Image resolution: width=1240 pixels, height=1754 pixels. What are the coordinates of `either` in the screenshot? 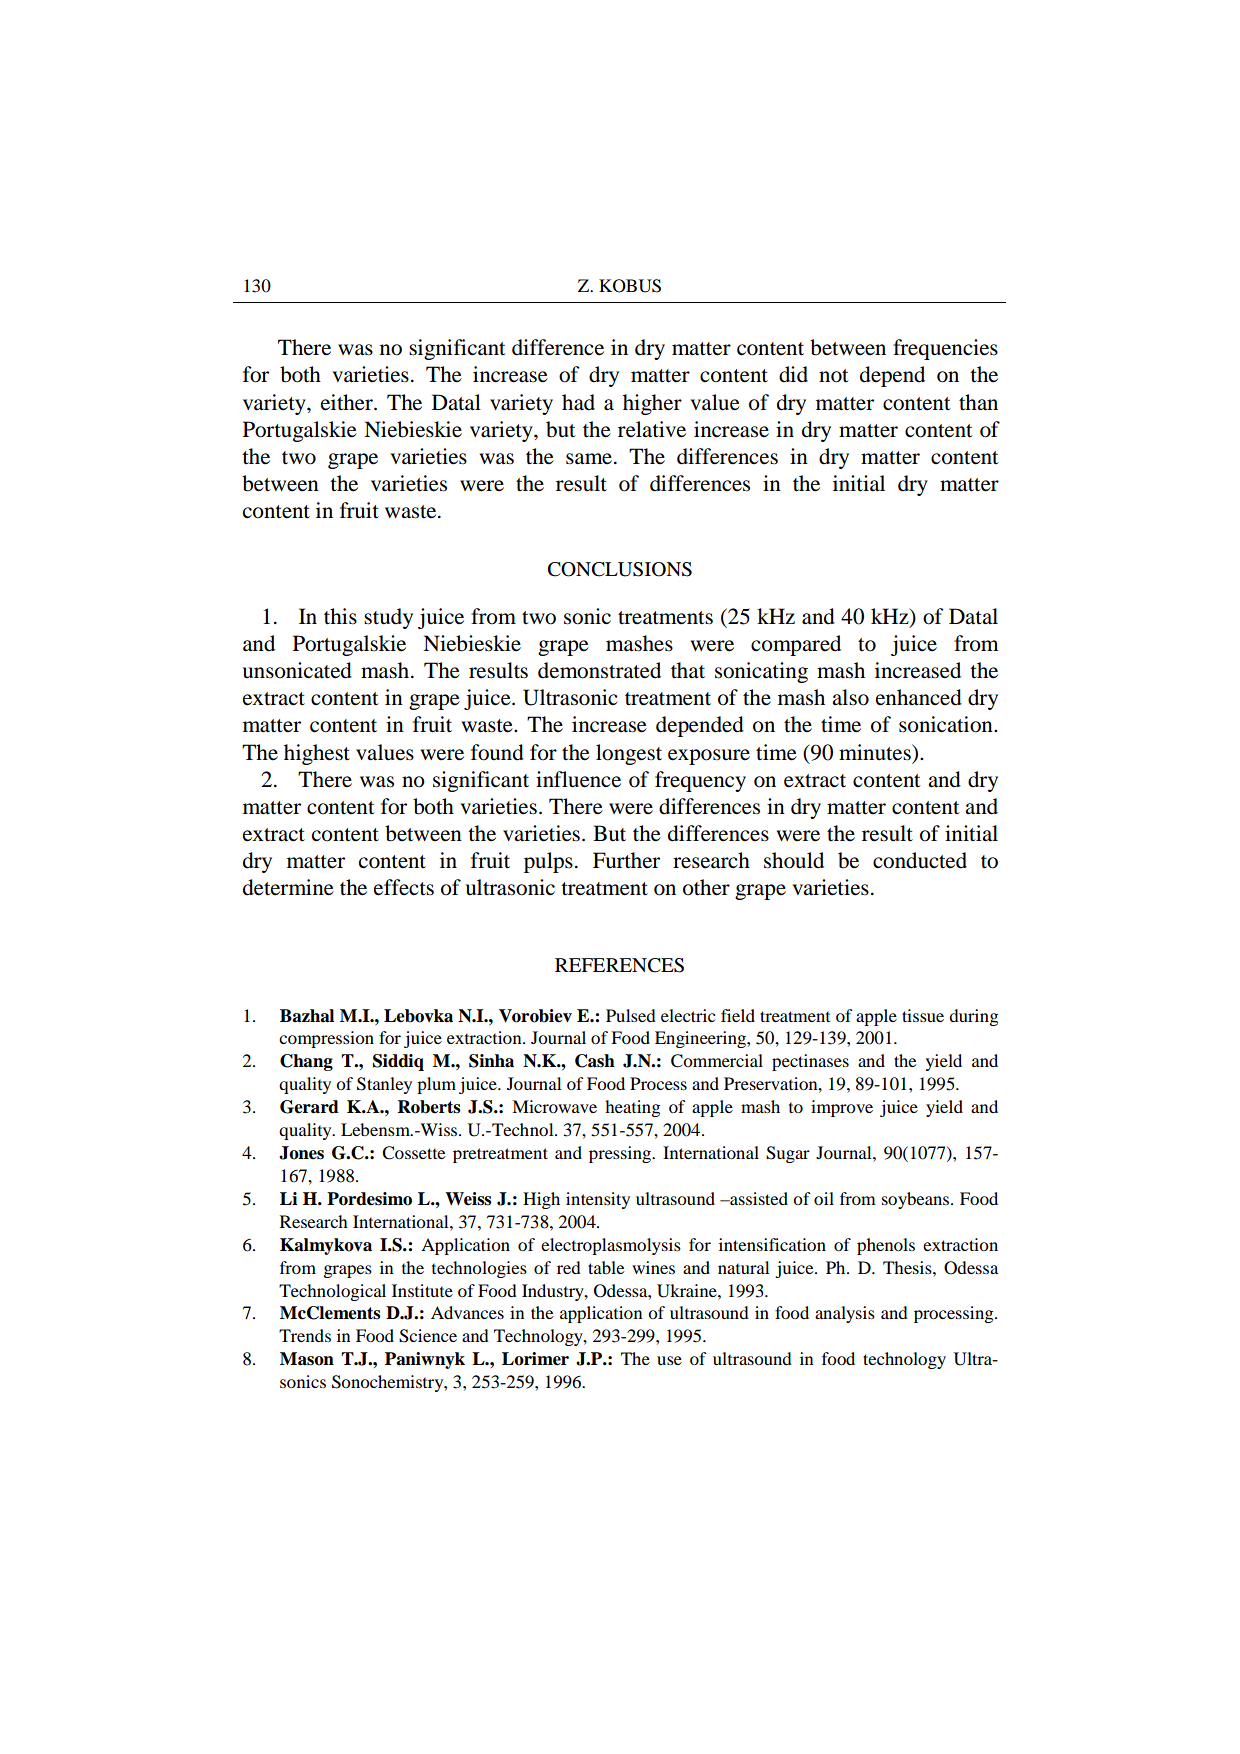 It's located at (348, 402).
